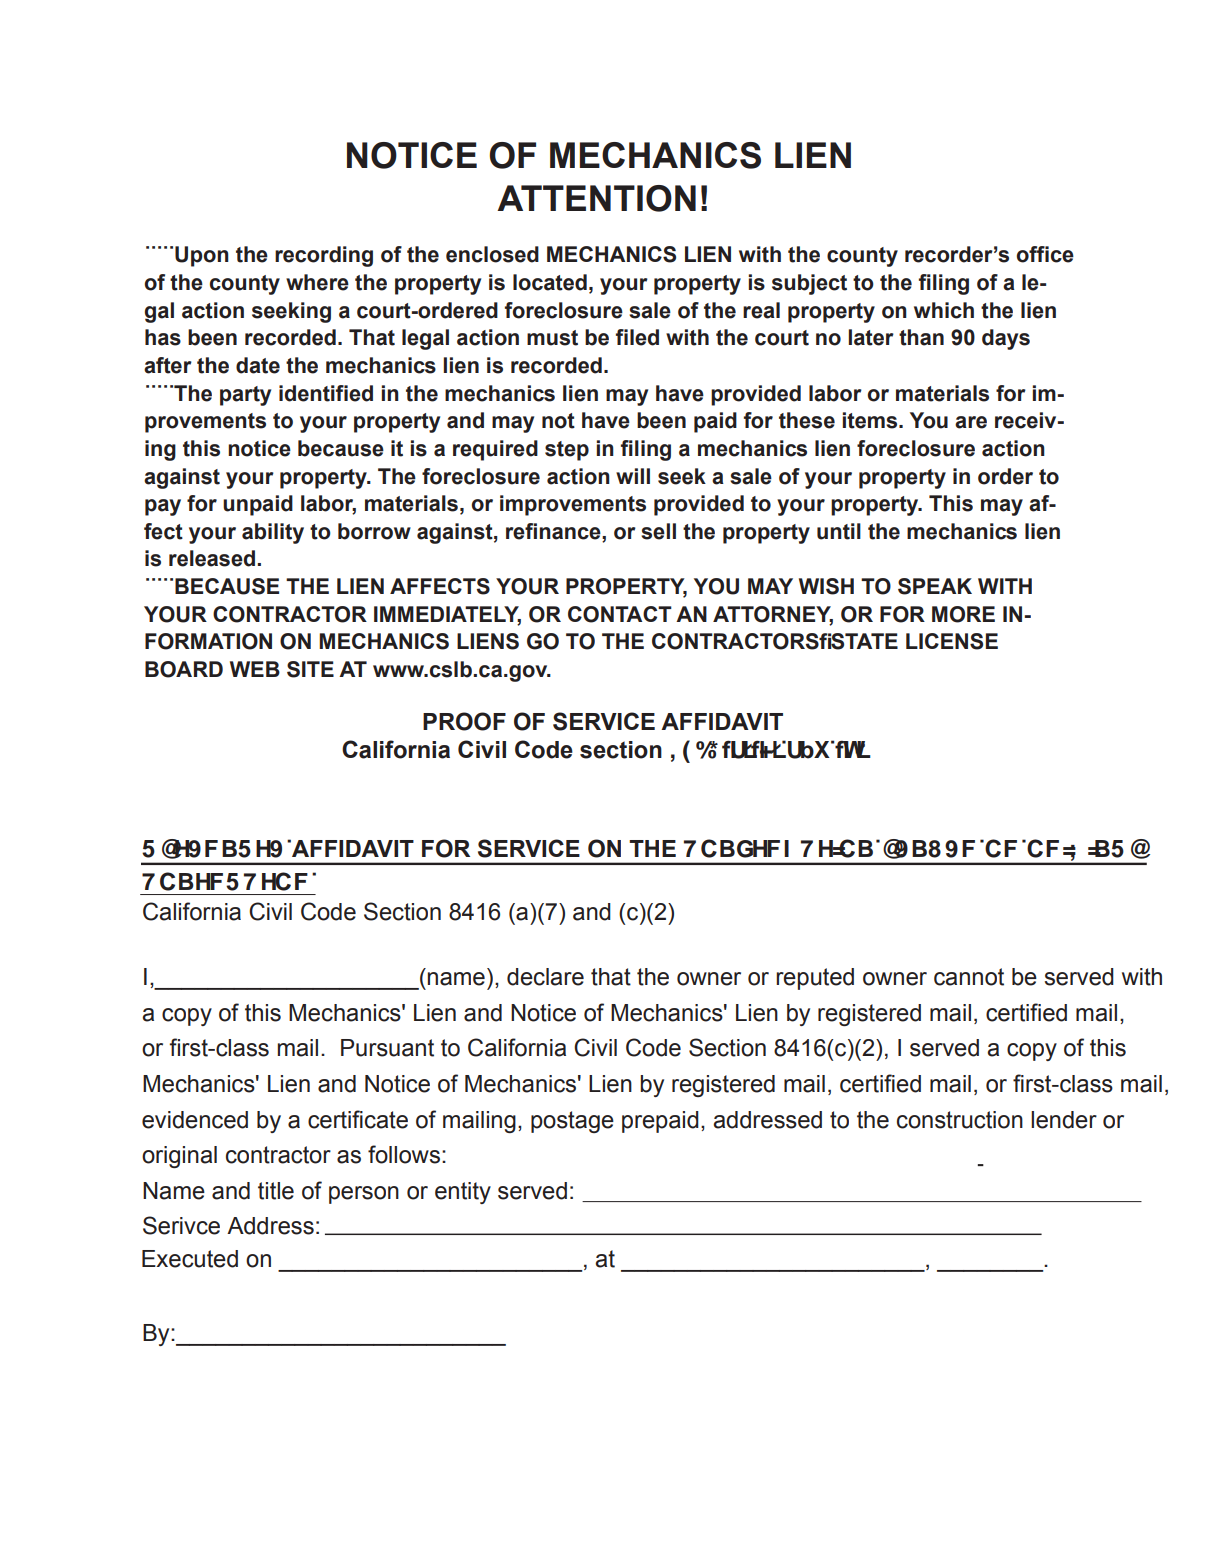  Describe the element at coordinates (969, 977) in the screenshot. I see `cannot` at that location.
